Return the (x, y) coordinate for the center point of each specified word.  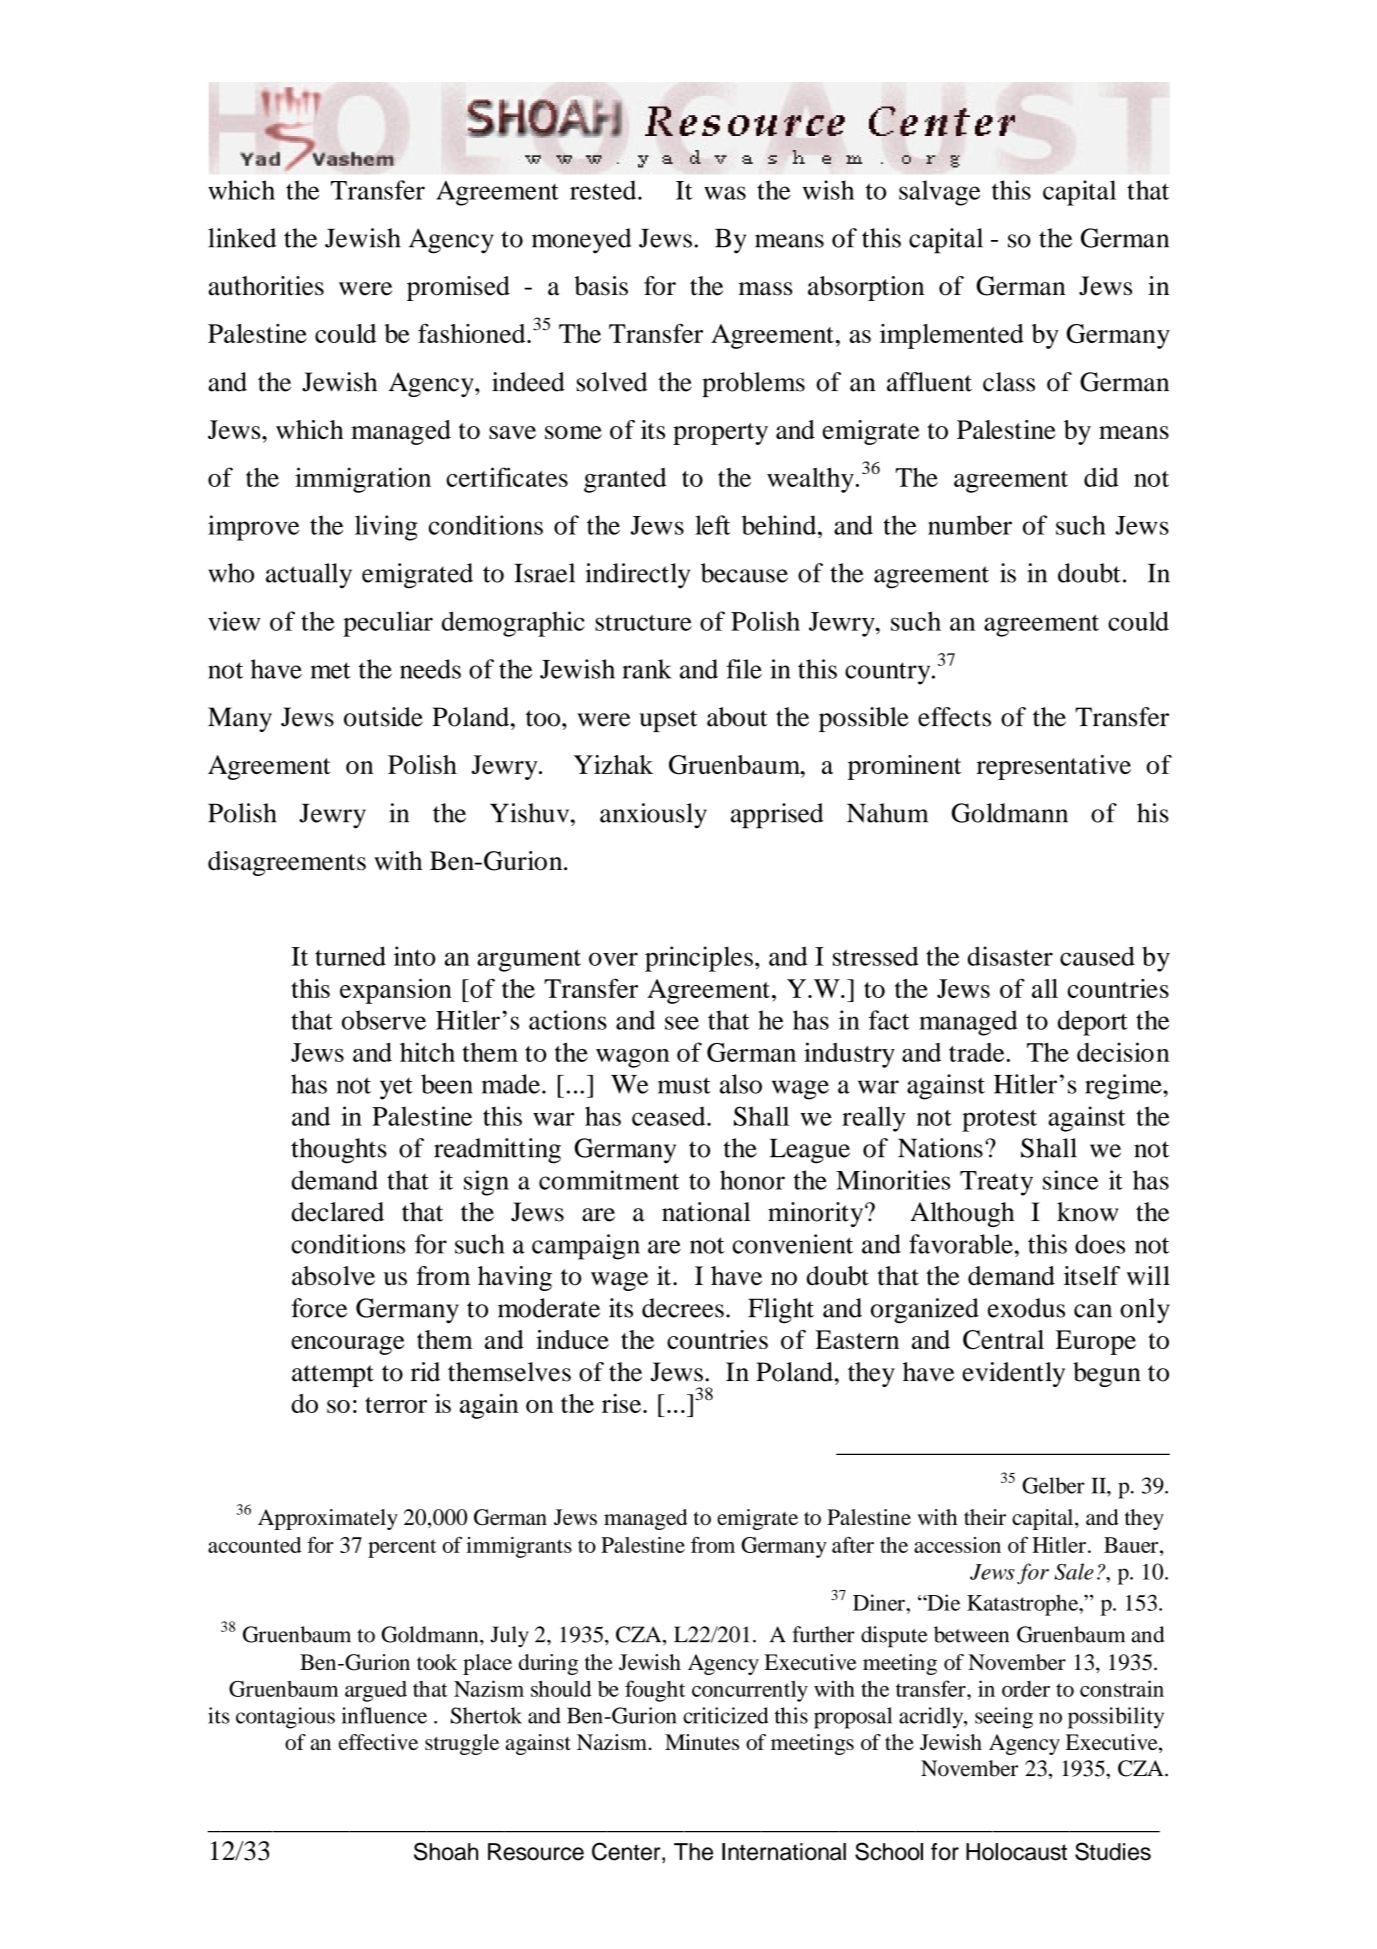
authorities (266, 286)
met (331, 670)
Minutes (702, 1742)
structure (643, 622)
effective (378, 1742)
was (725, 193)
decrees (683, 1308)
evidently (1013, 1374)
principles (699, 959)
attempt (333, 1376)
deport (1093, 1023)
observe (384, 1020)
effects (954, 717)
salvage (939, 193)
